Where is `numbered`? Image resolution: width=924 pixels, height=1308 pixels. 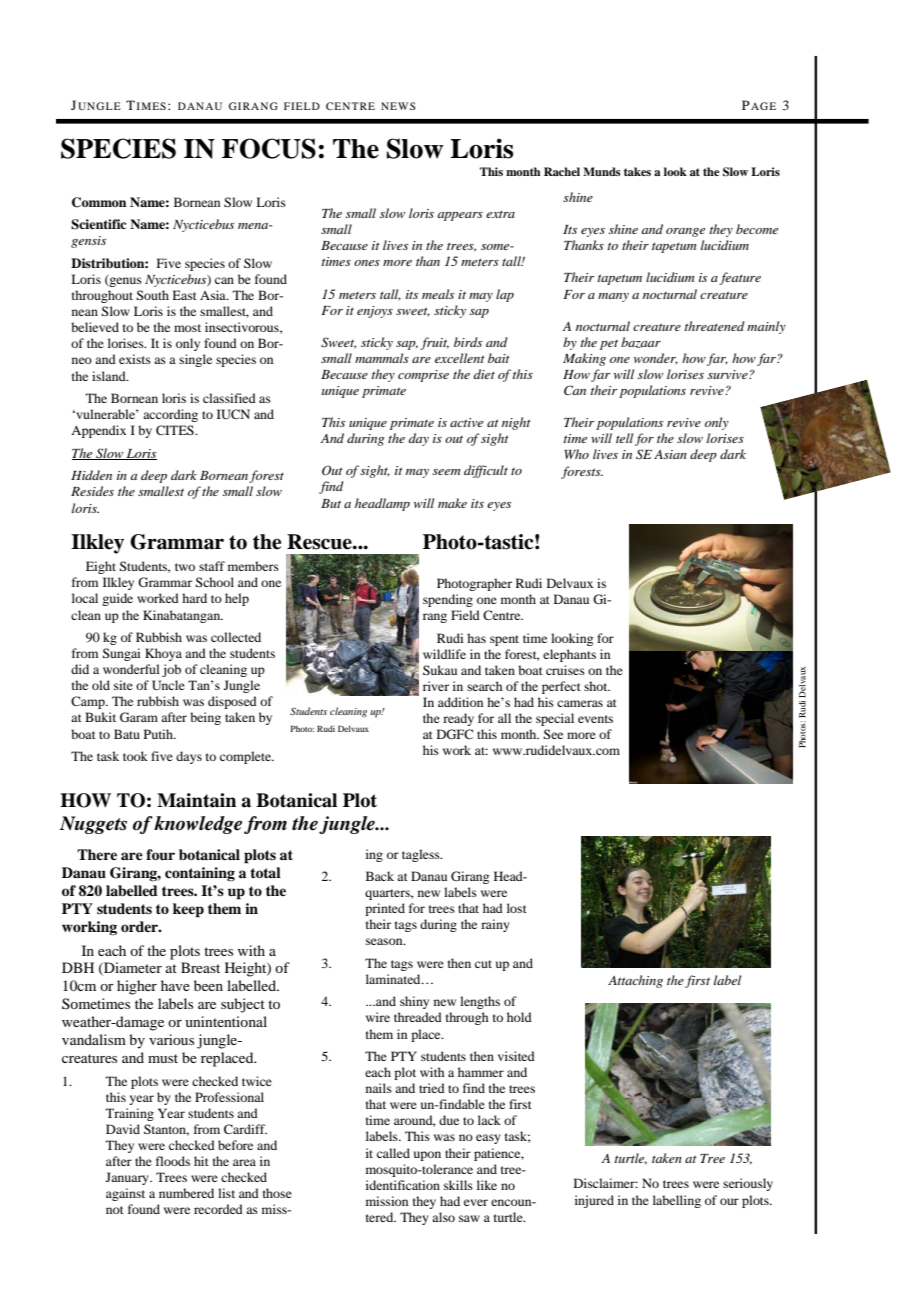
numbered is located at coordinates (186, 1193).
